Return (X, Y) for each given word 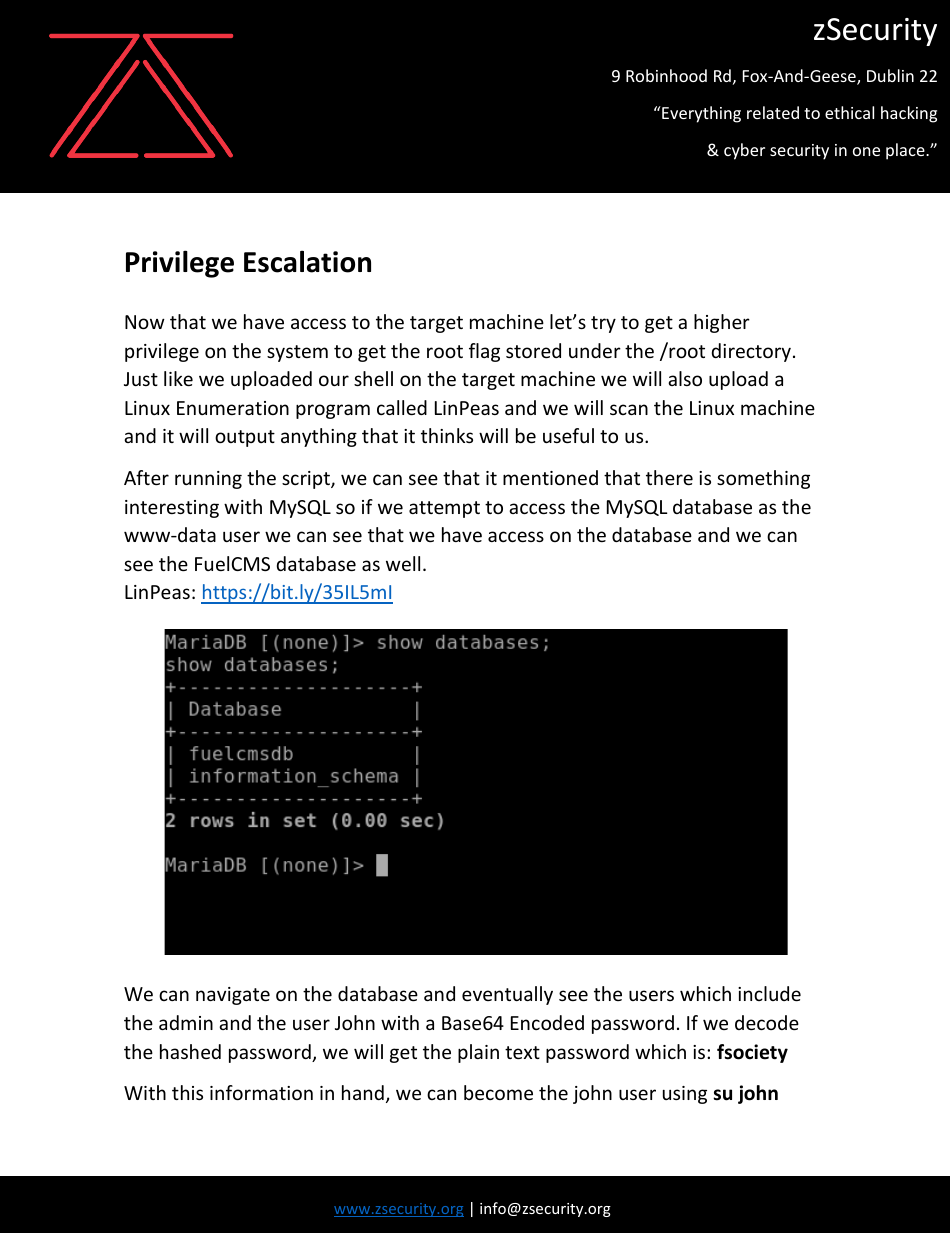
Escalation (307, 261)
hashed (190, 1051)
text (522, 1052)
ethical (849, 112)
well (403, 563)
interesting (172, 509)
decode (767, 1022)
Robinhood (666, 75)
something (763, 479)
